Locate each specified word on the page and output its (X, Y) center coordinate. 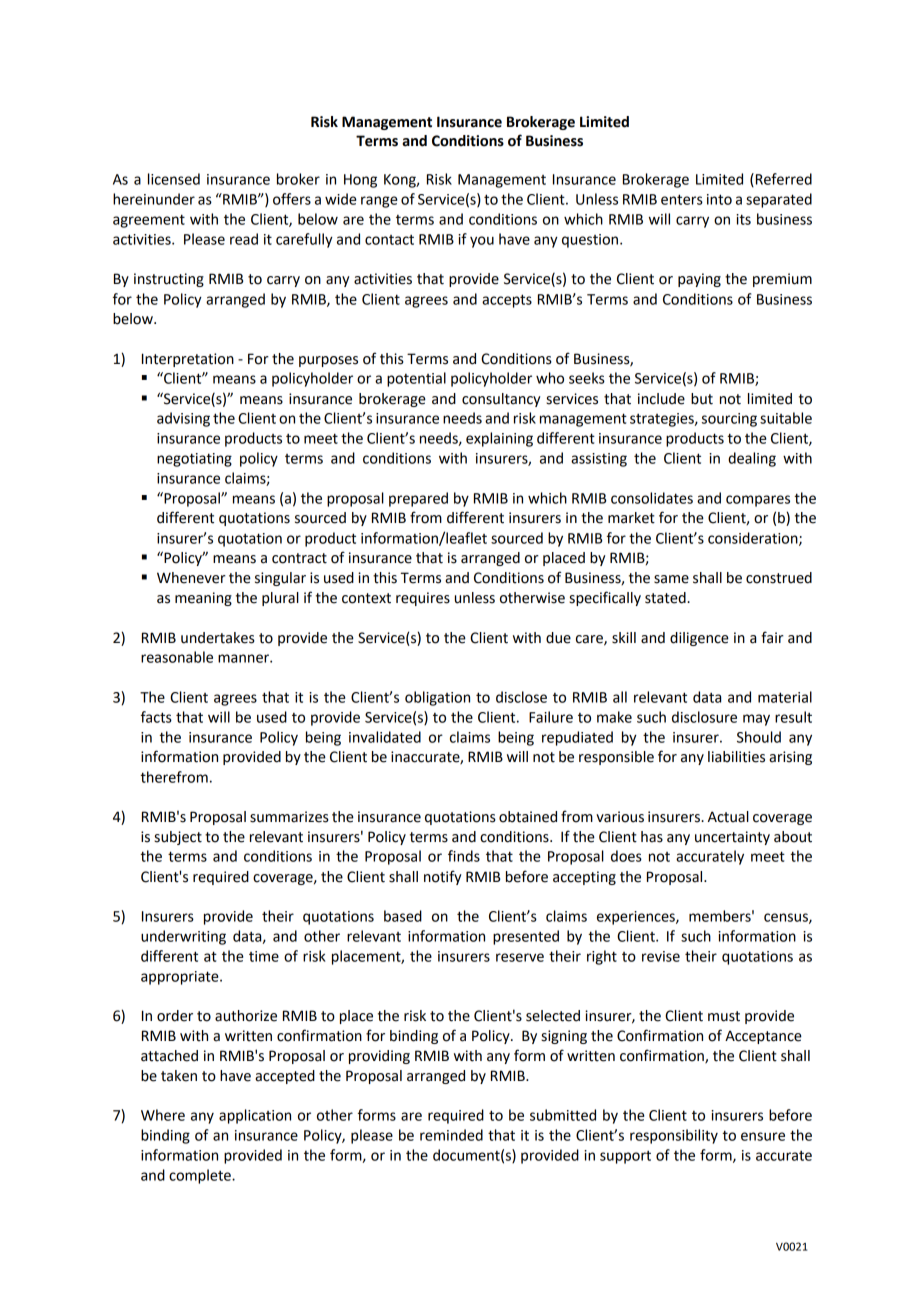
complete (201, 1176)
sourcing (729, 420)
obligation (437, 698)
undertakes (218, 638)
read (244, 239)
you (482, 242)
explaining (499, 439)
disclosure (704, 717)
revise (661, 956)
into (719, 199)
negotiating (194, 460)
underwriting (183, 937)
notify (442, 877)
